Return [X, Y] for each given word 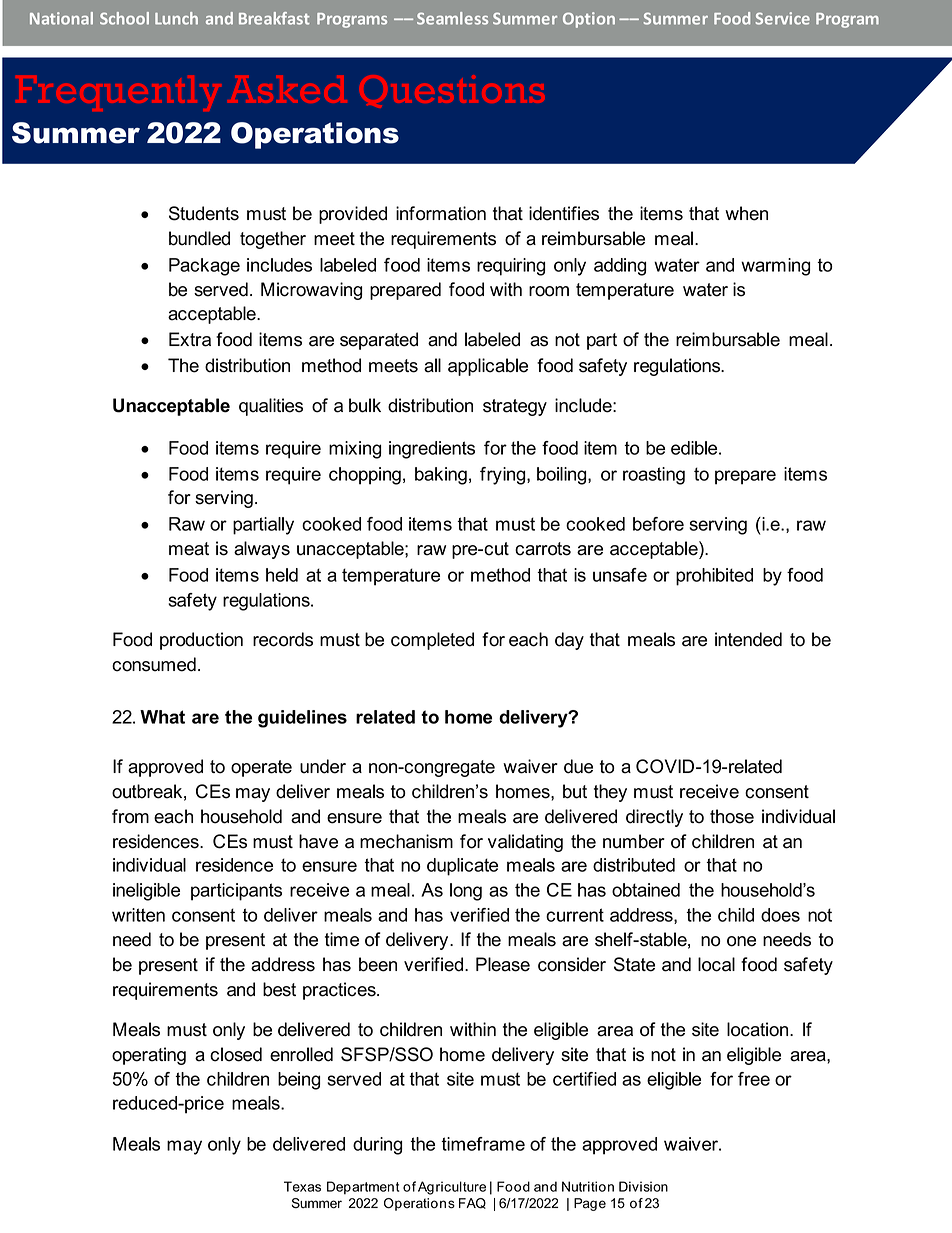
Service [783, 18]
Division [643, 1186]
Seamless [452, 18]
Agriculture [452, 1188]
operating [149, 1056]
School [124, 18]
